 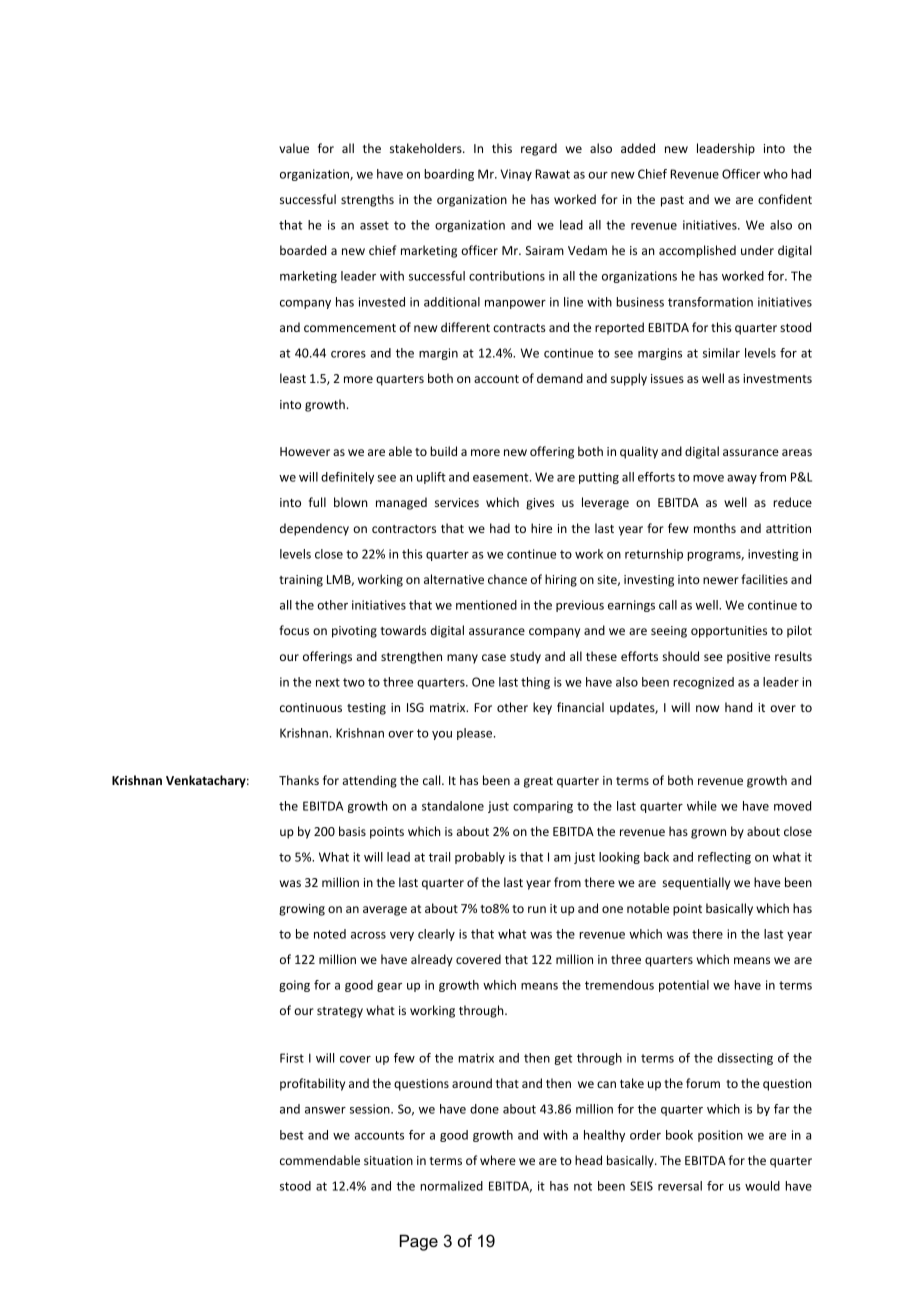 I want to click on situation, so click(x=388, y=1160).
